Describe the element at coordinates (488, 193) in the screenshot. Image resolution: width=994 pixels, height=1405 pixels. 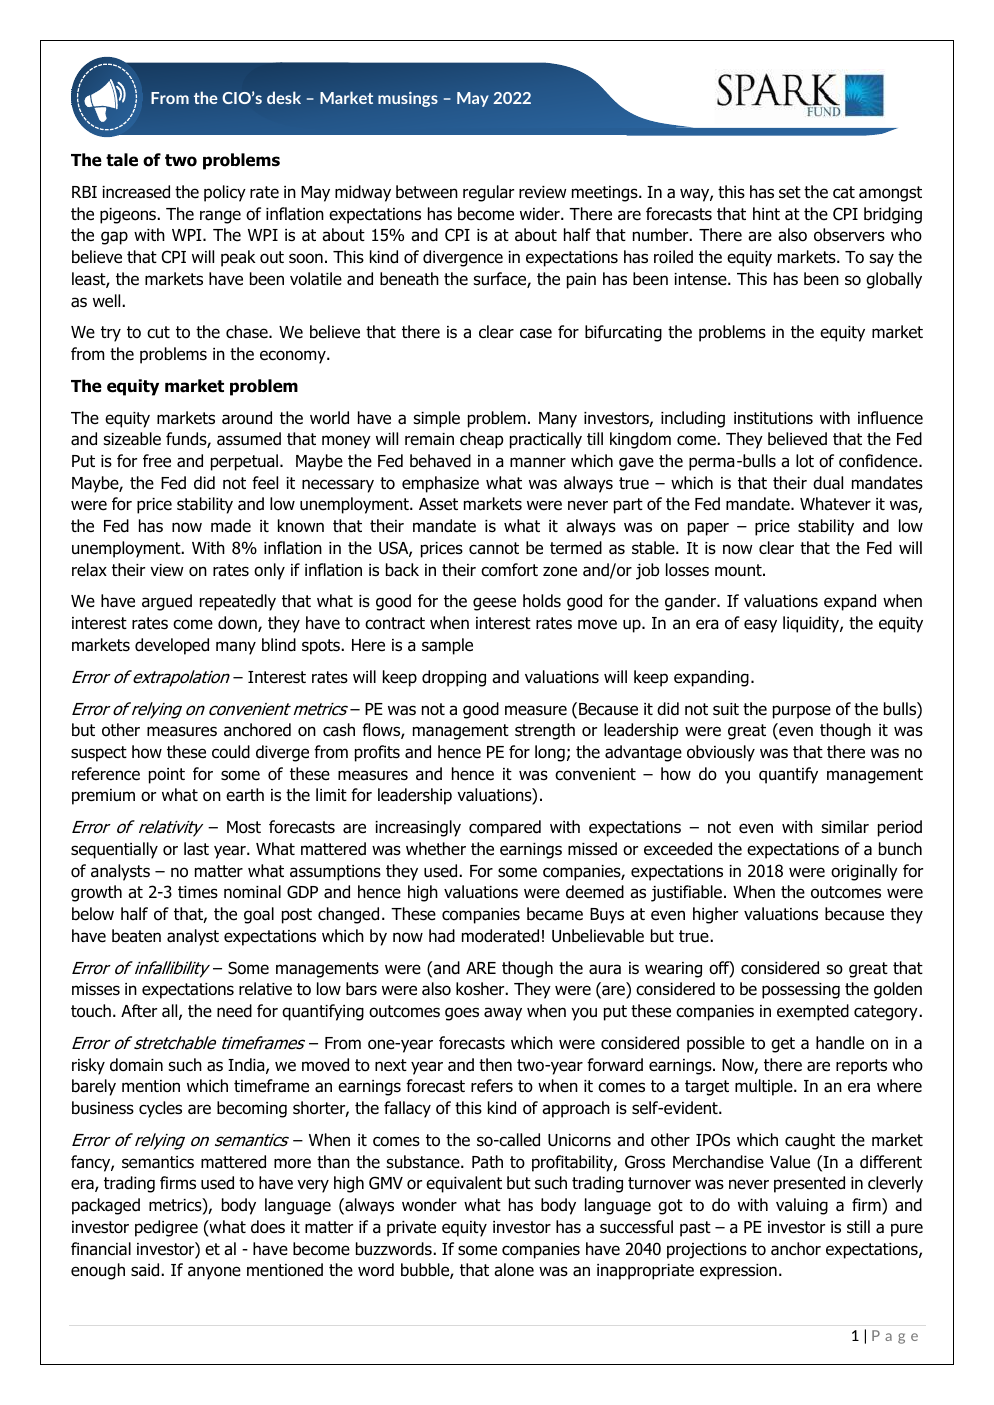
I see `regular` at that location.
